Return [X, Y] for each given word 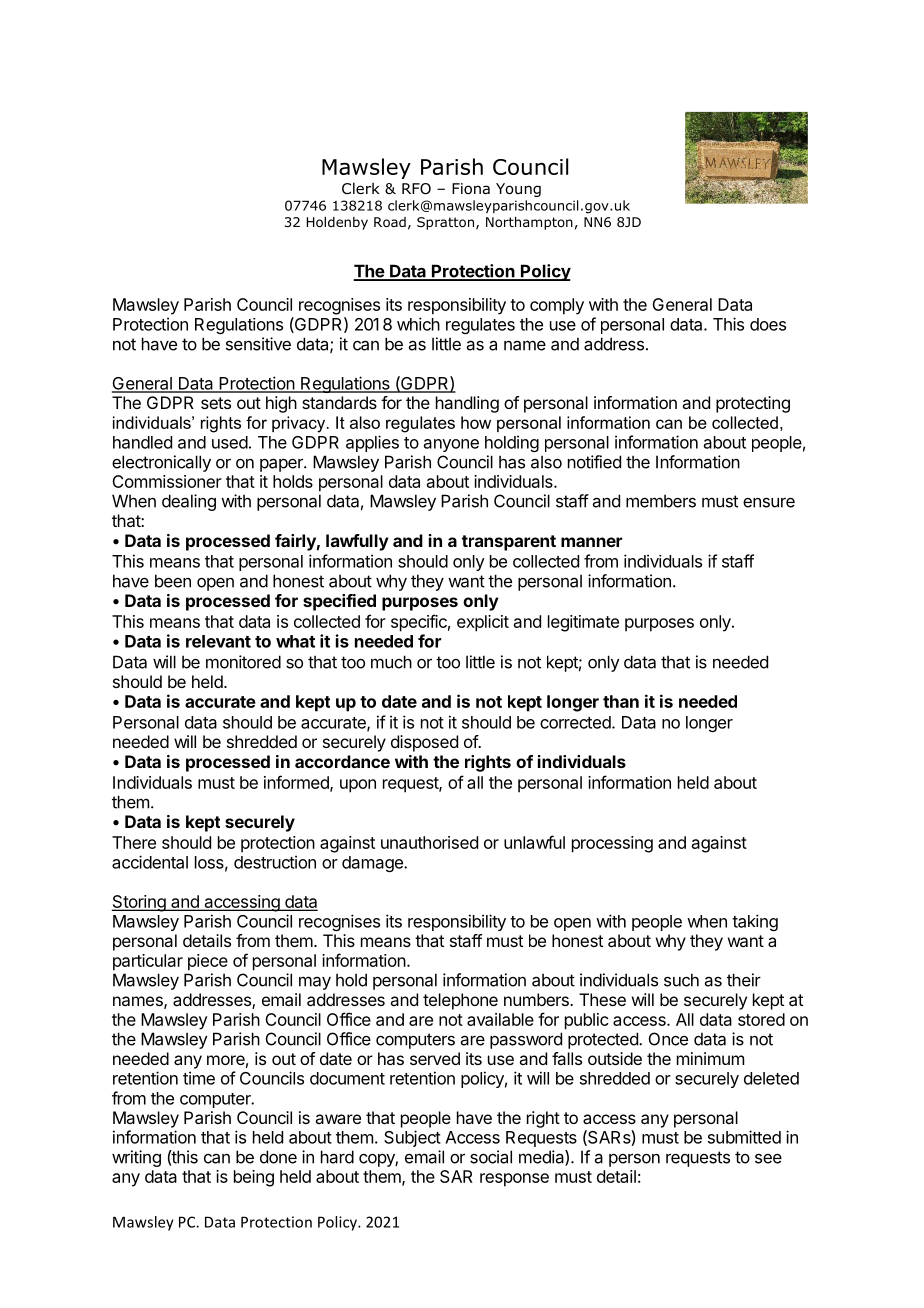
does [768, 324]
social [491, 1157]
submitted [744, 1137]
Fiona [471, 189]
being [254, 1178]
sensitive [258, 344]
